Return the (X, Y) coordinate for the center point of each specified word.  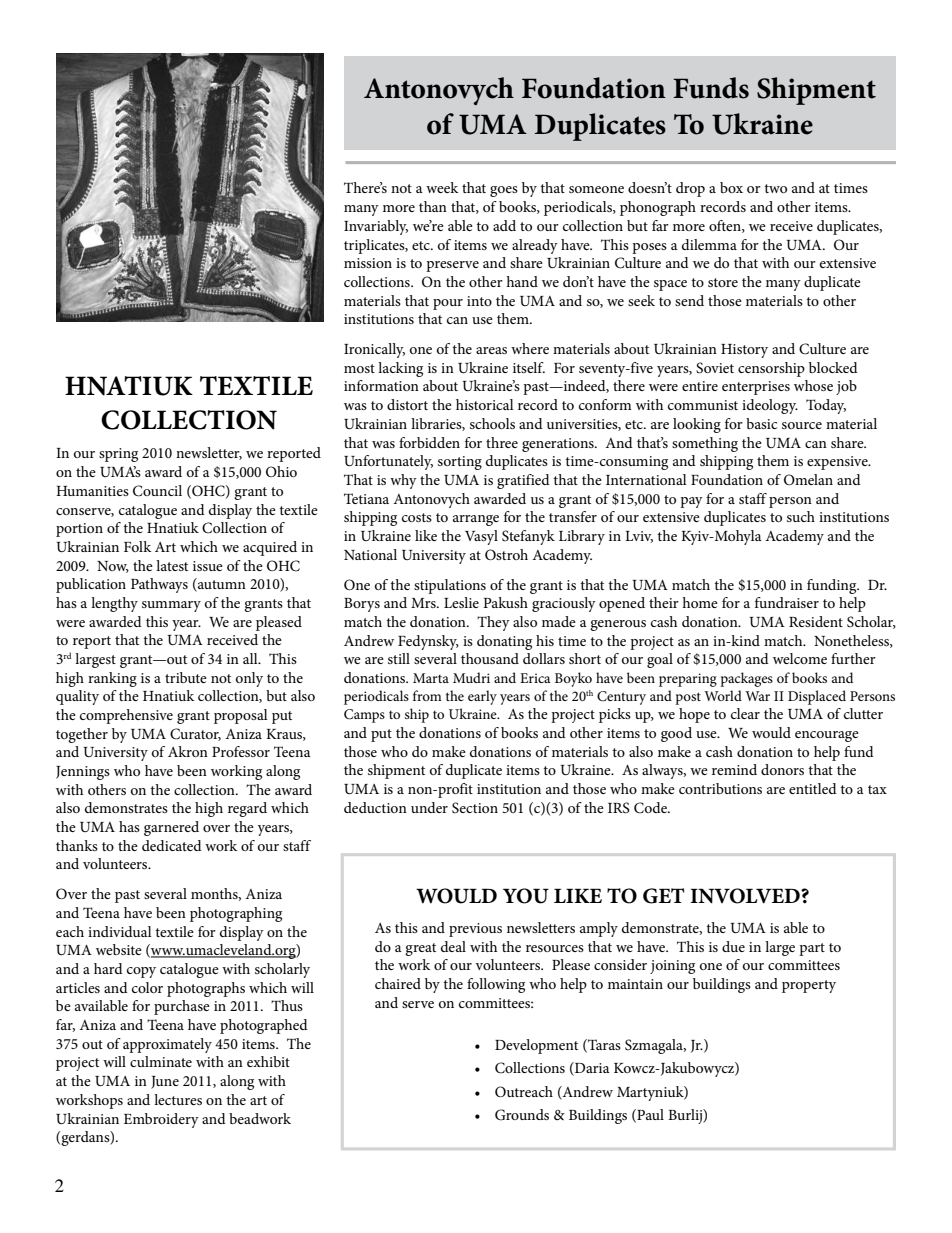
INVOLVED (746, 896)
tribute (186, 677)
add (504, 225)
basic (761, 423)
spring (118, 455)
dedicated (172, 845)
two (775, 188)
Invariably (376, 227)
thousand (490, 658)
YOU (526, 896)
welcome (800, 658)
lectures (178, 1099)
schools (492, 423)
